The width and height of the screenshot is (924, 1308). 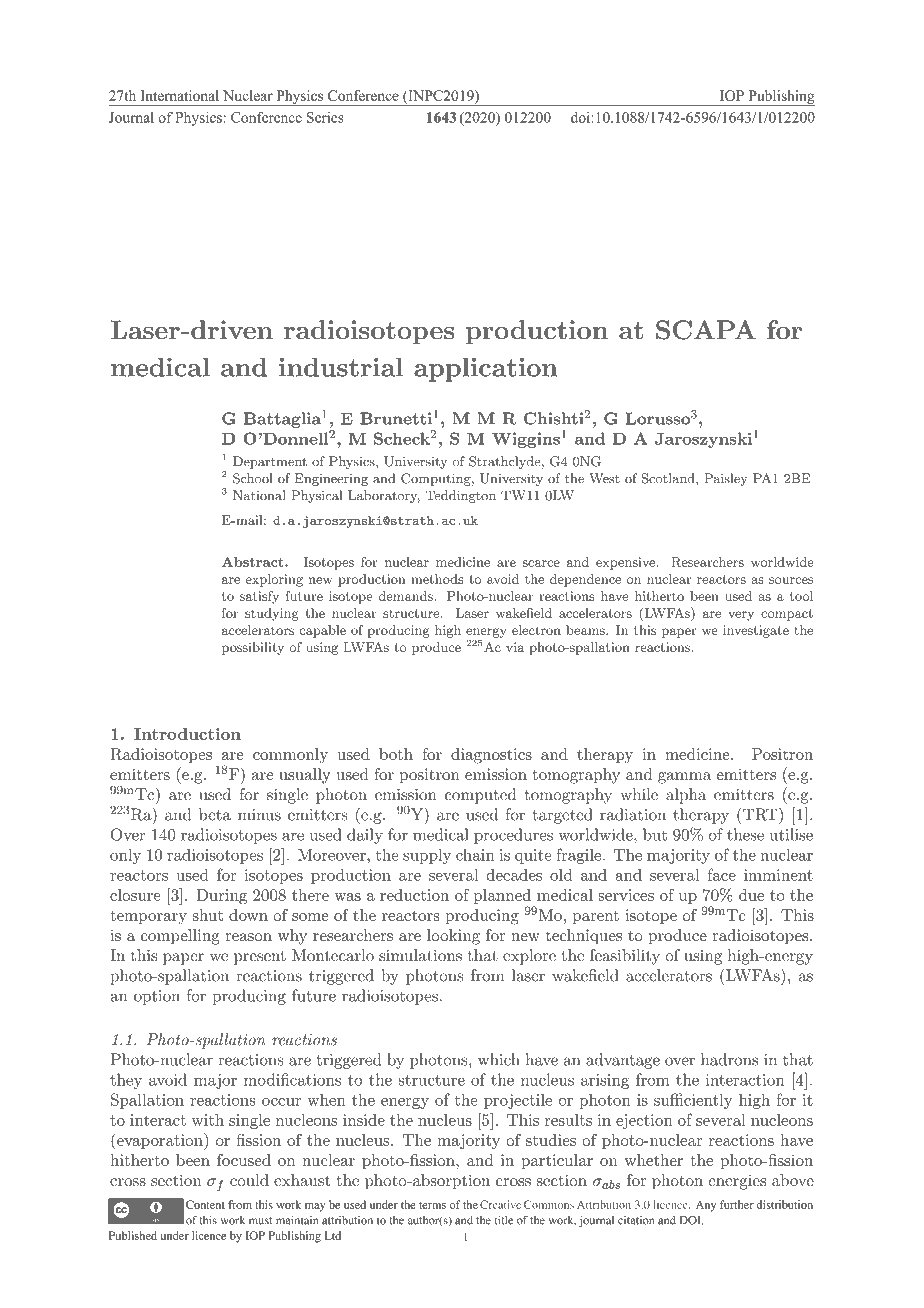 I want to click on investigate, so click(x=756, y=631).
